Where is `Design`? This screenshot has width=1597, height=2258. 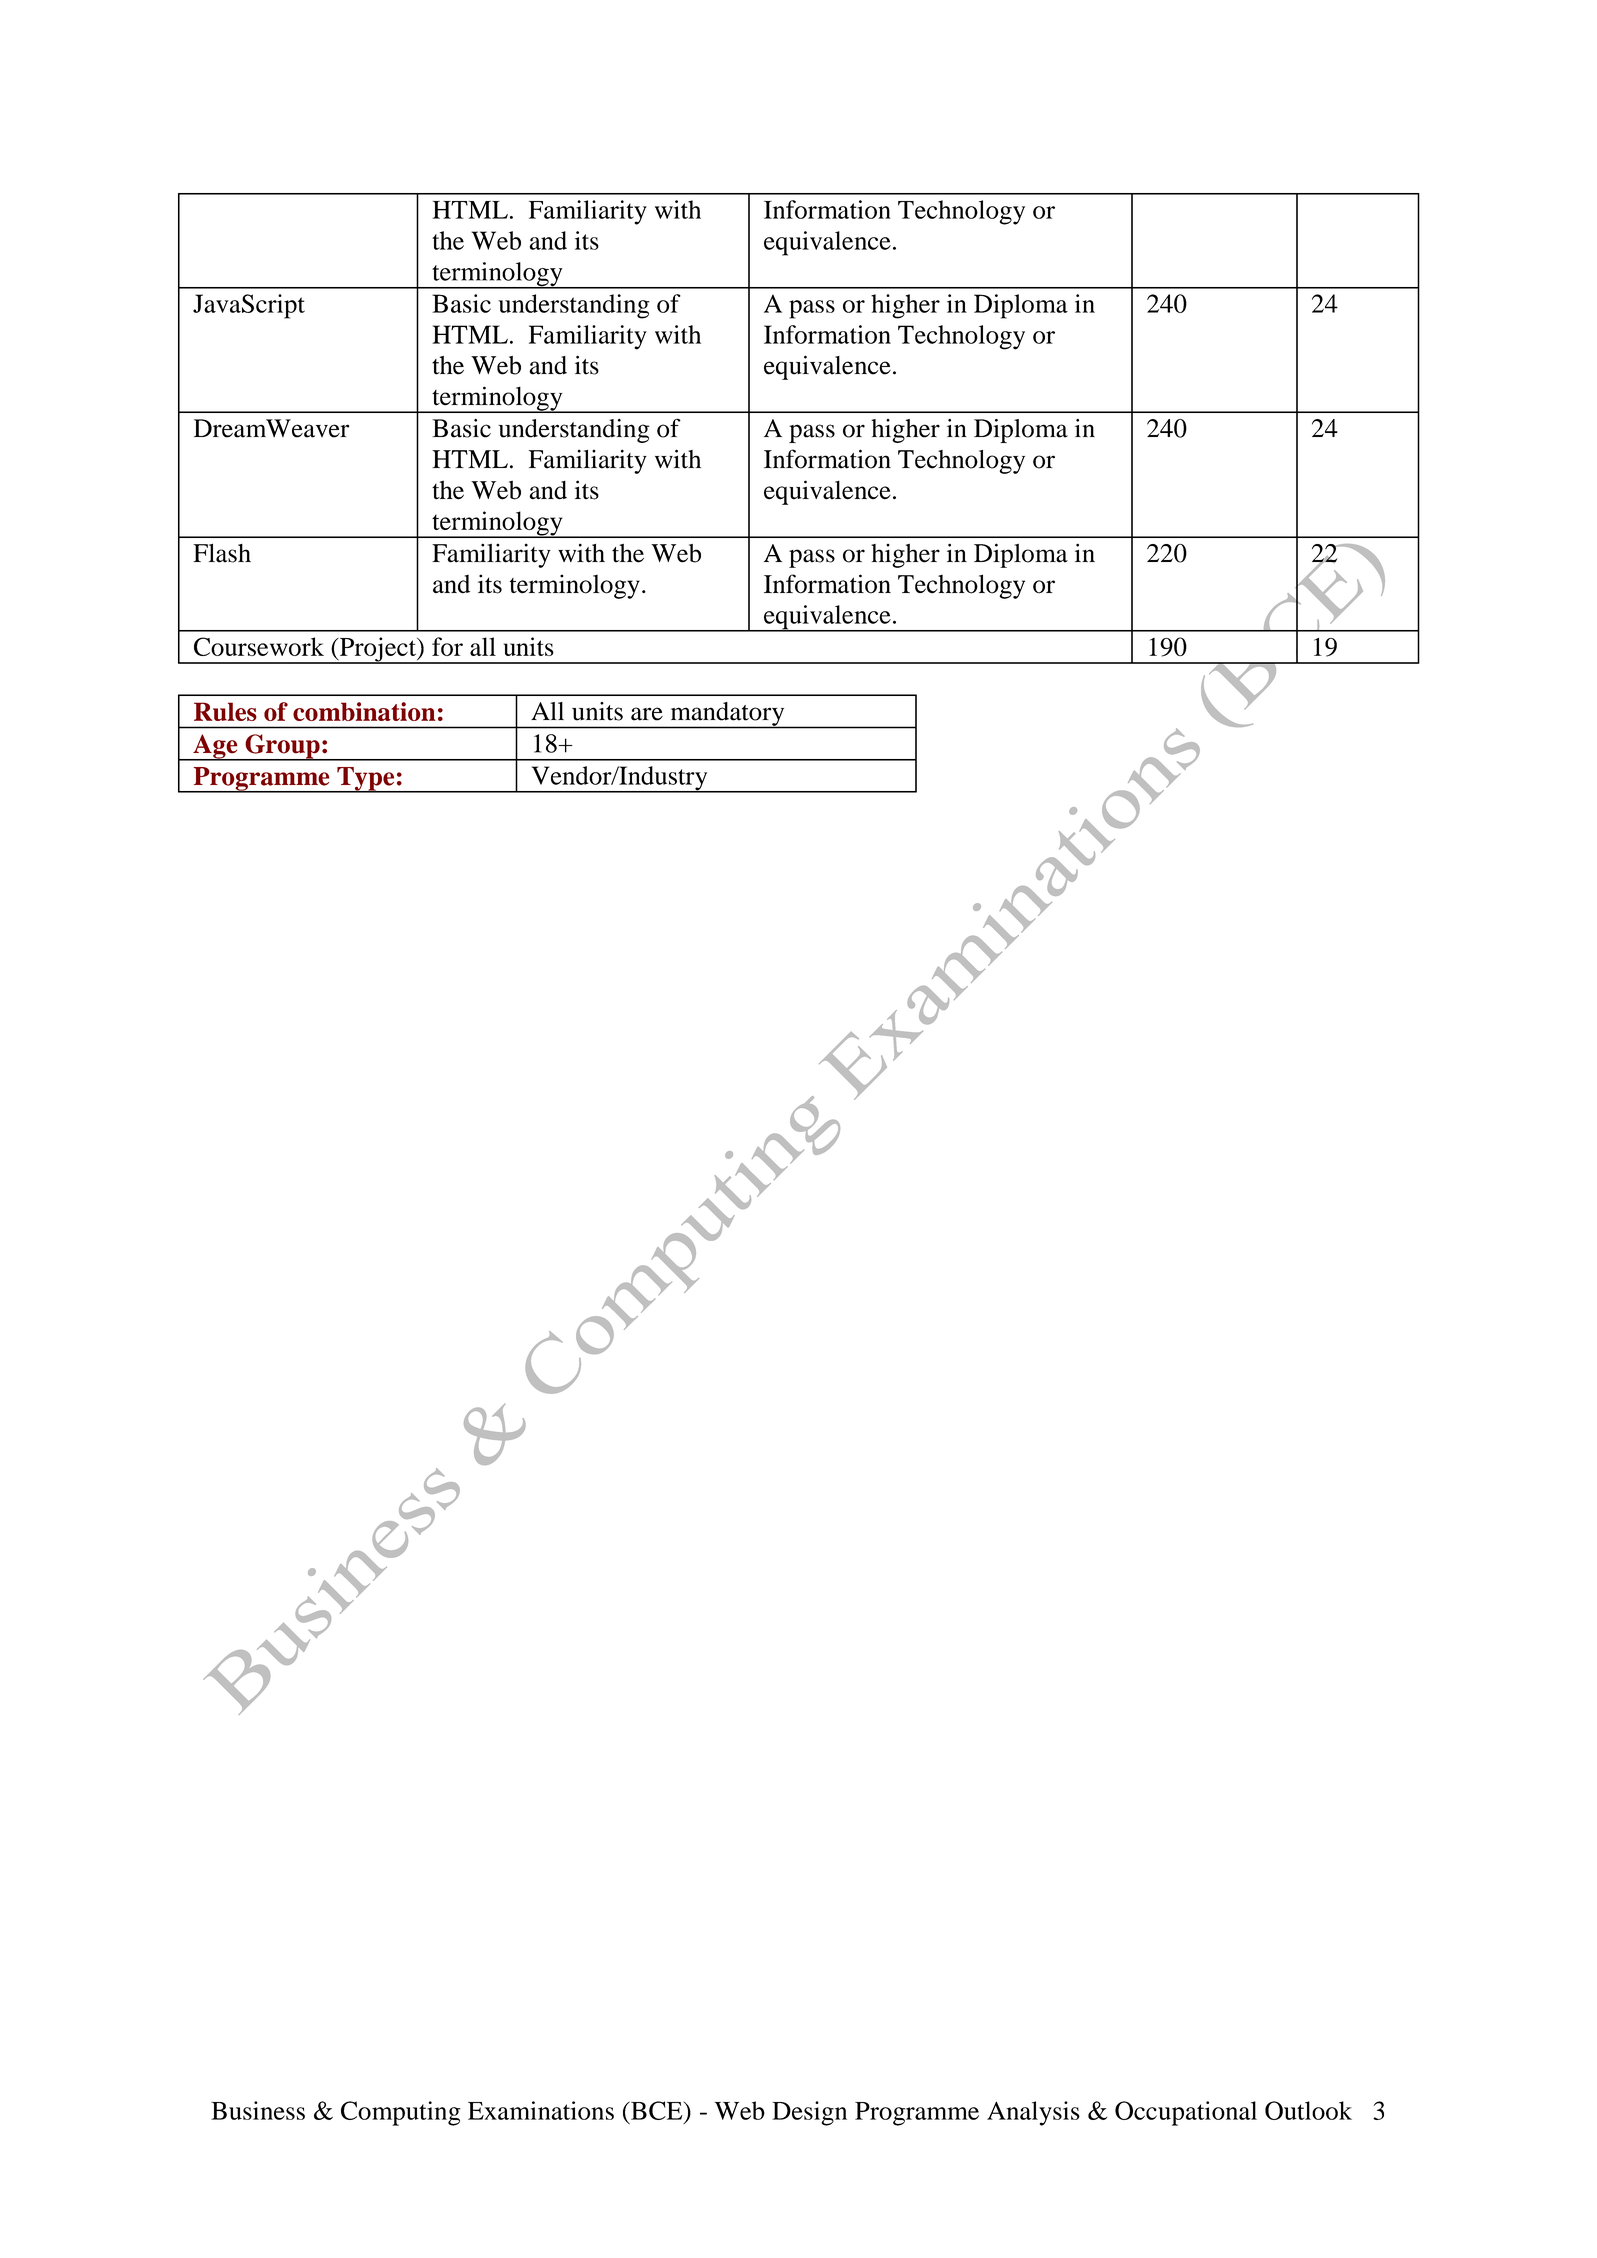
Design is located at coordinates (809, 2113).
